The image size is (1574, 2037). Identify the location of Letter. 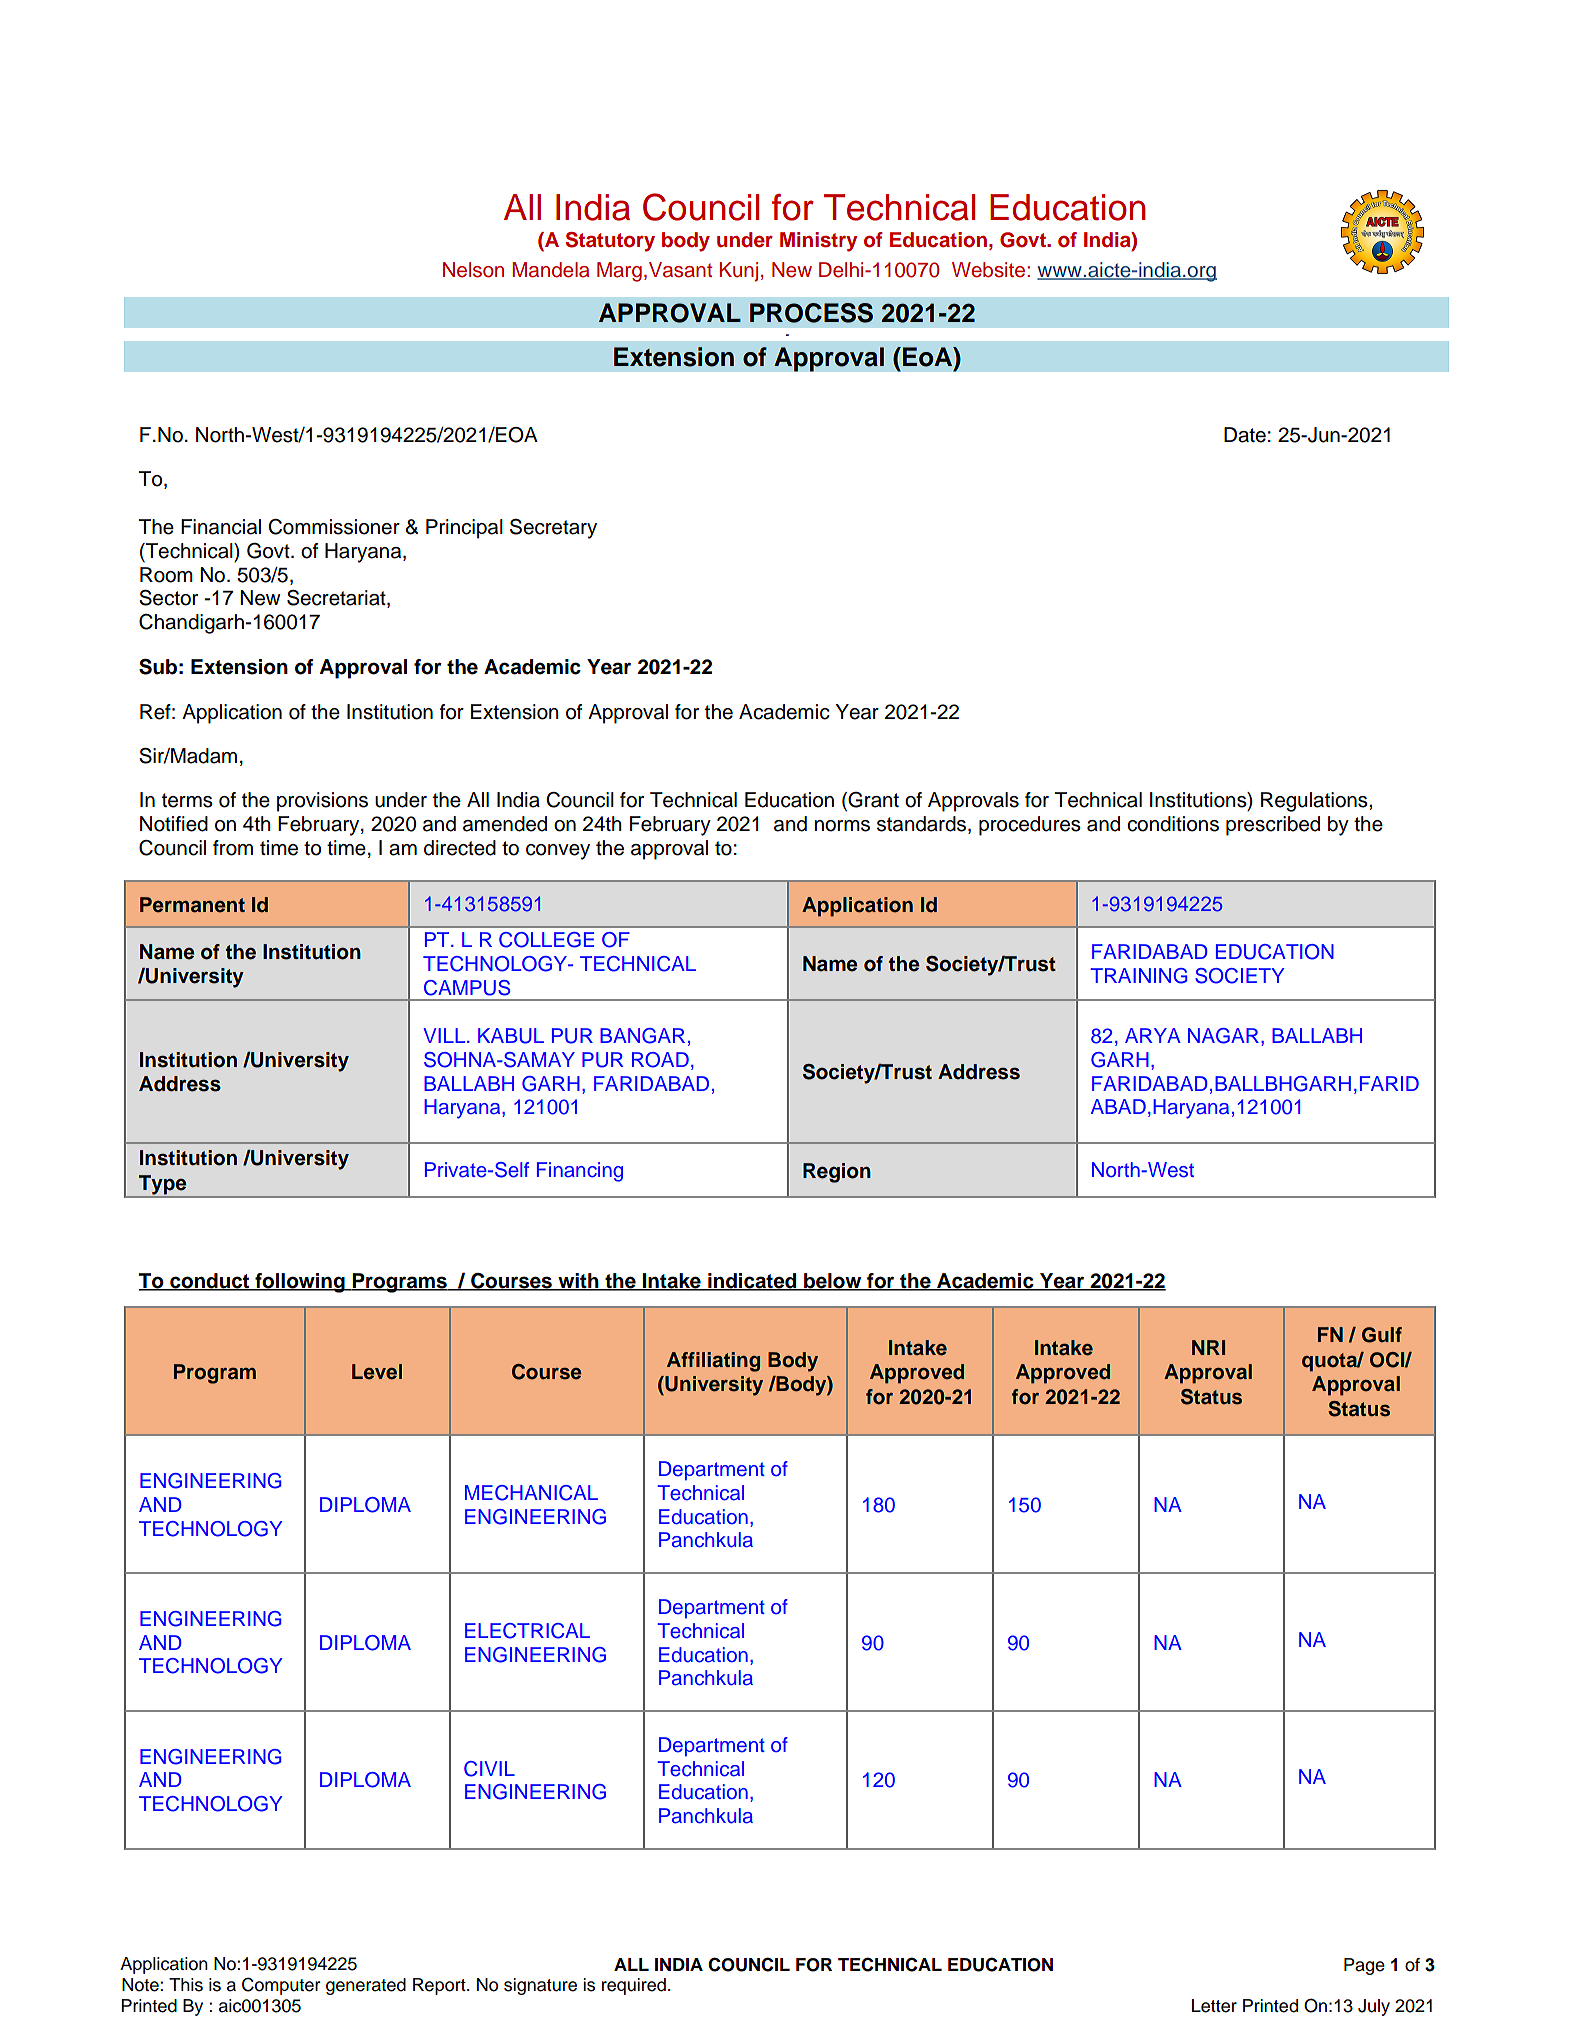
(1214, 2006).
